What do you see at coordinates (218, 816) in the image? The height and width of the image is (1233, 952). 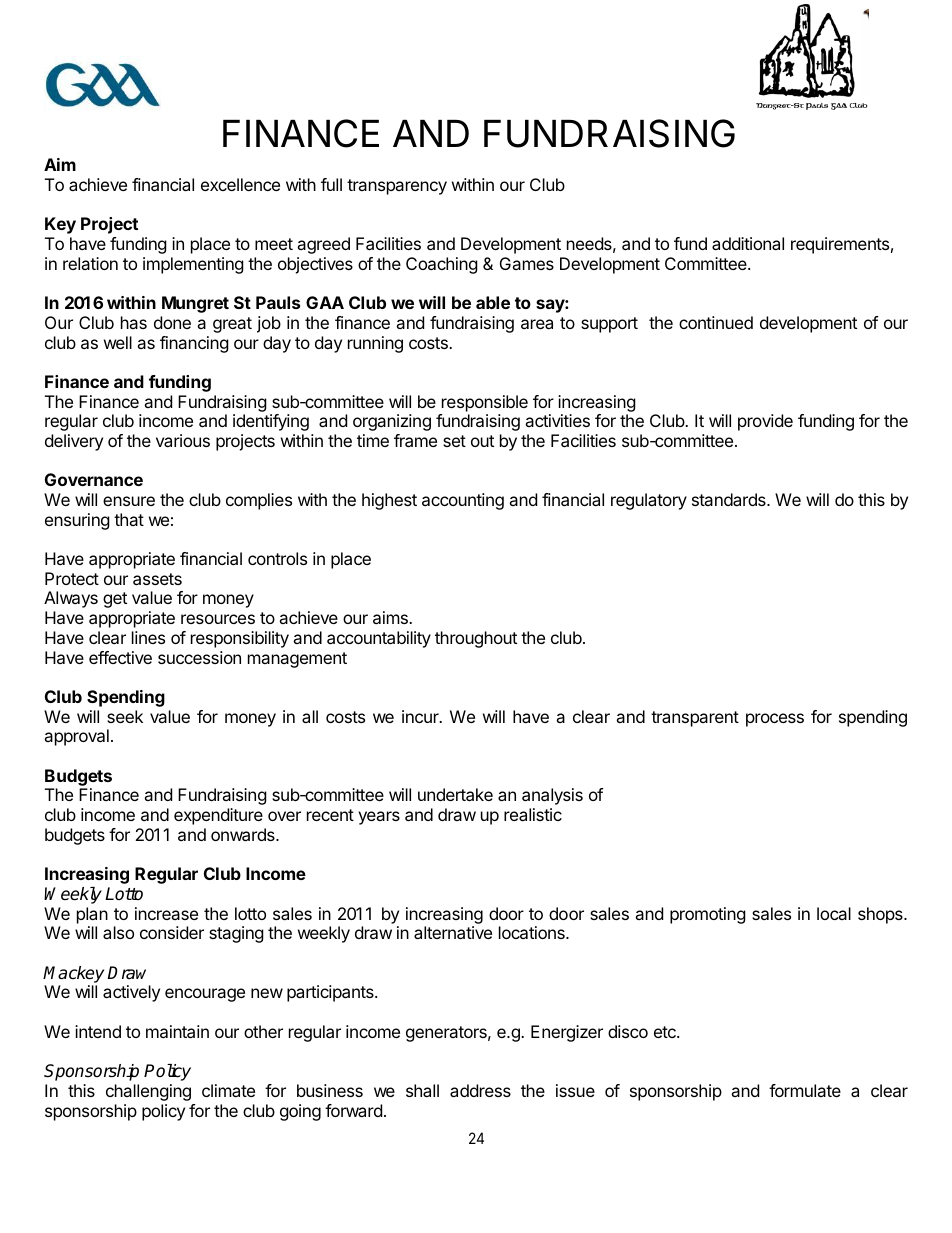 I see `expenditure` at bounding box center [218, 816].
